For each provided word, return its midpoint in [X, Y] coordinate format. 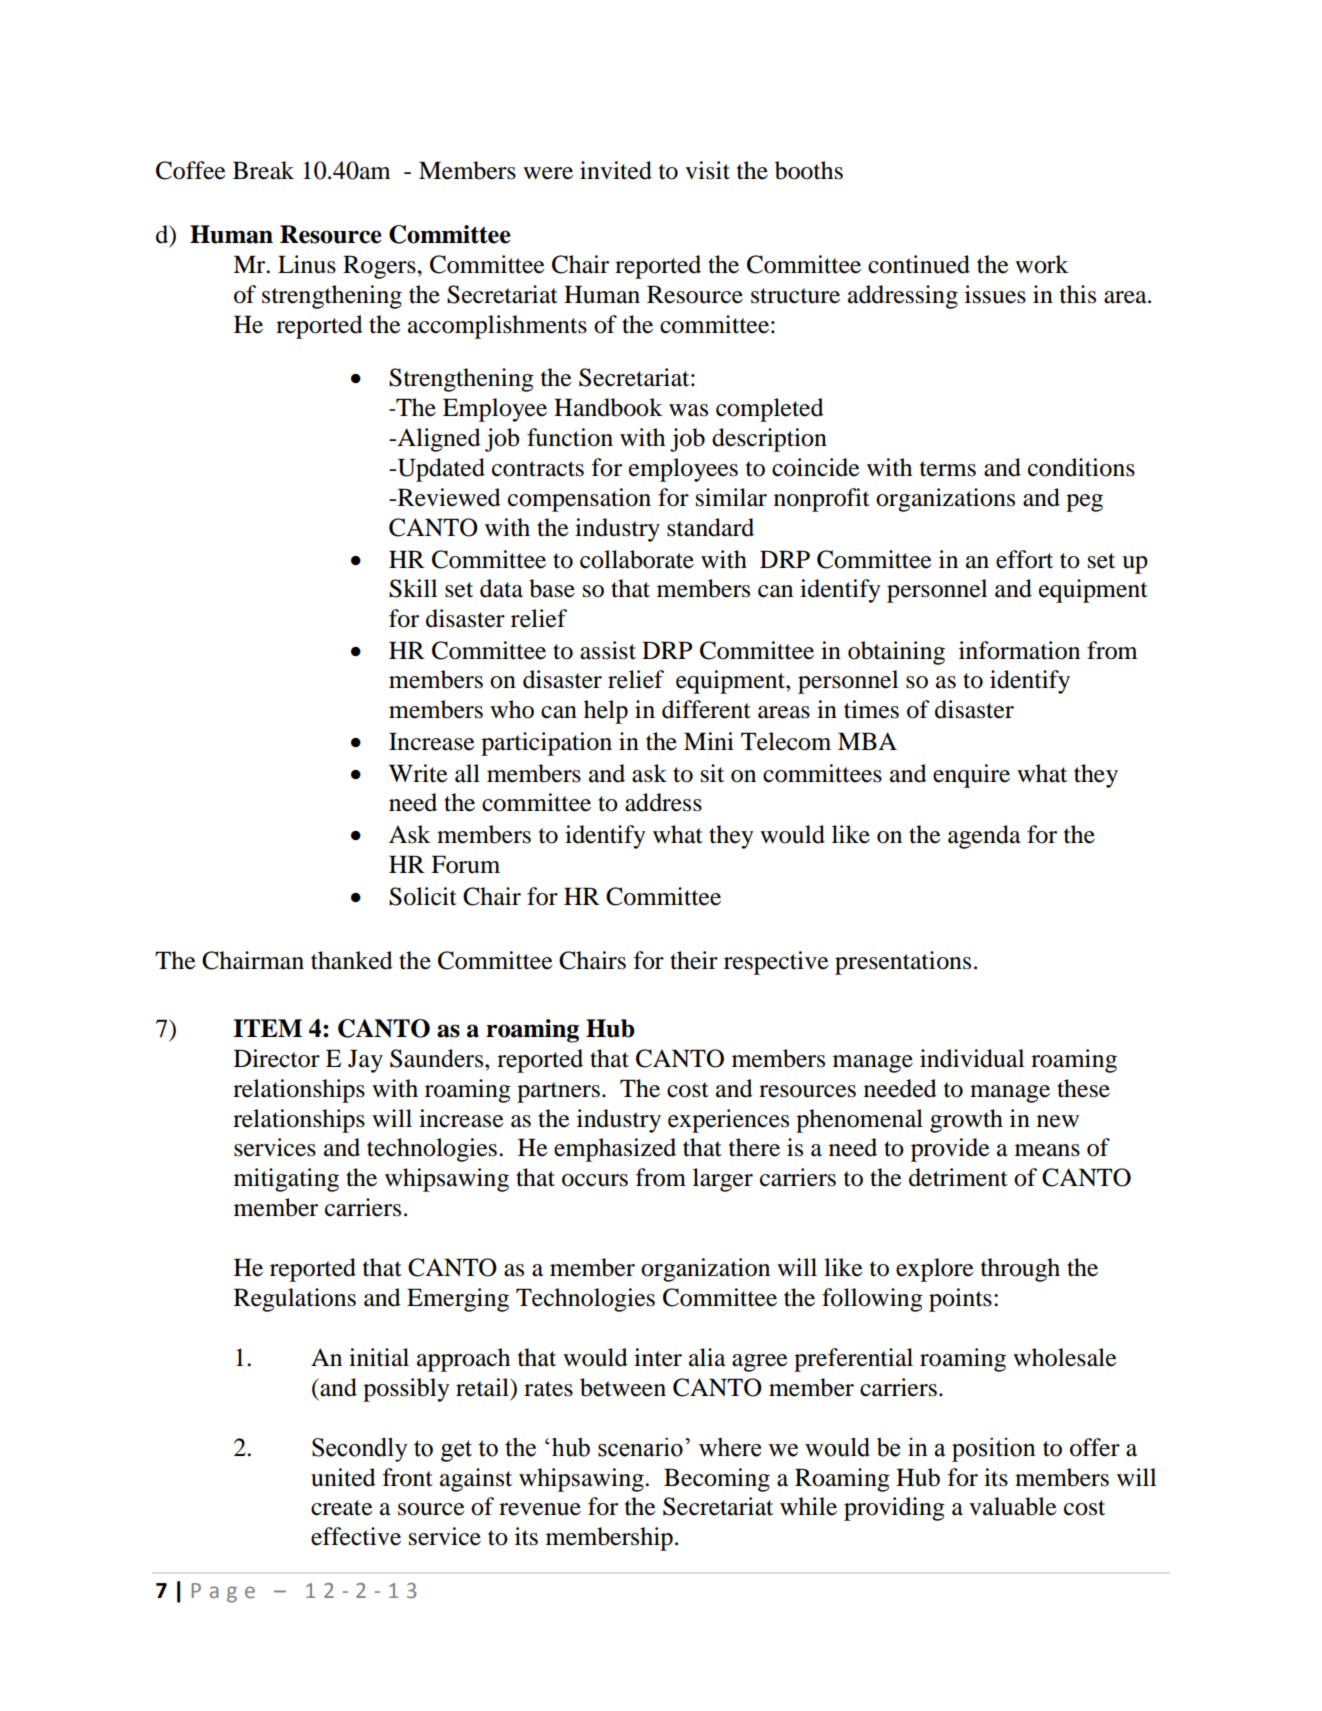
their [694, 960]
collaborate [637, 559]
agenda [984, 837]
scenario [640, 1447]
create [342, 1508]
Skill [413, 588]
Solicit [423, 896]
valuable [1013, 1506]
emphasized [615, 1150]
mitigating [286, 1180]
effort [1024, 559]
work [1042, 264]
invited [616, 170]
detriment [958, 1177]
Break [263, 170]
